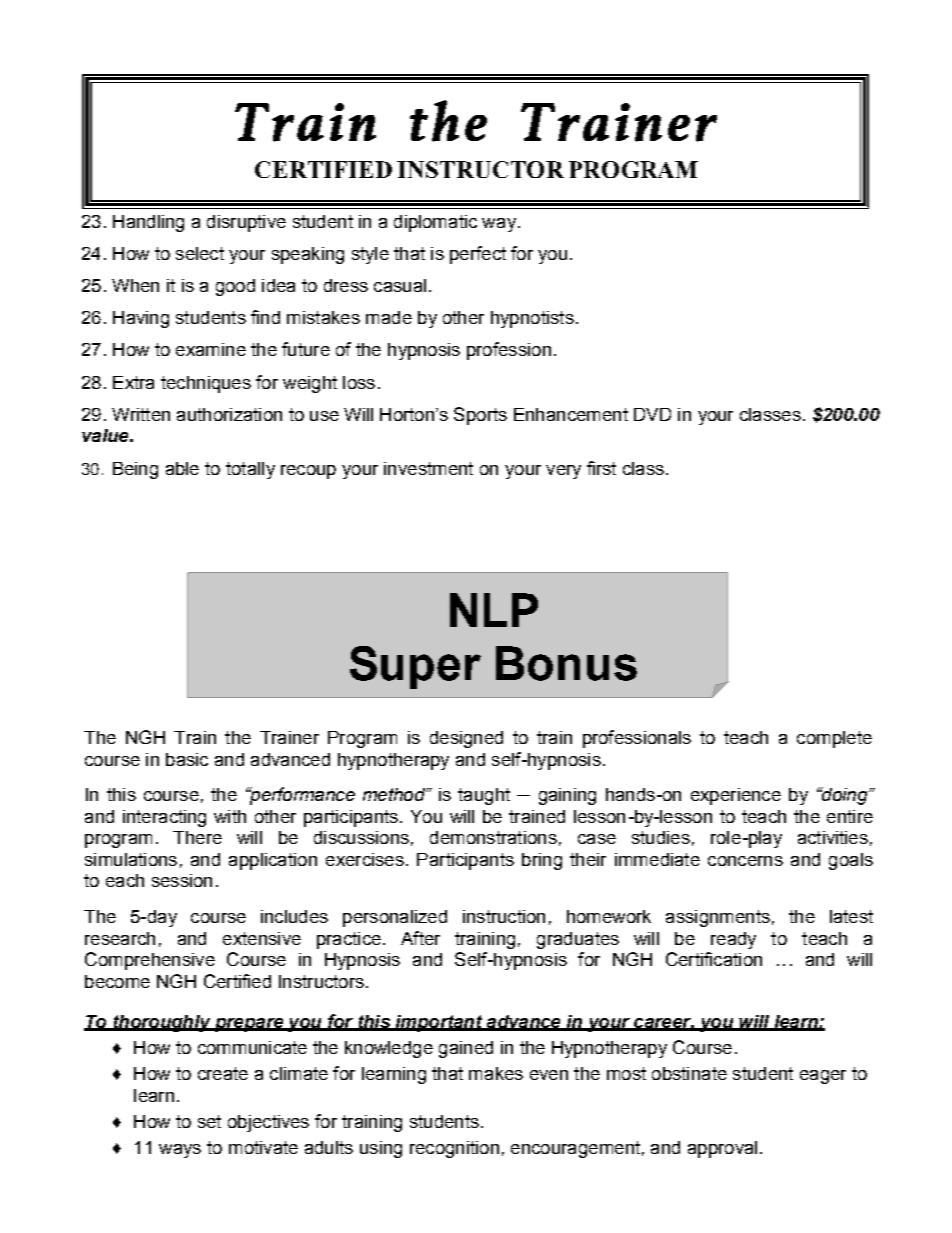 The width and height of the screenshot is (952, 1233). What do you see at coordinates (736, 796) in the screenshot?
I see `experience` at bounding box center [736, 796].
